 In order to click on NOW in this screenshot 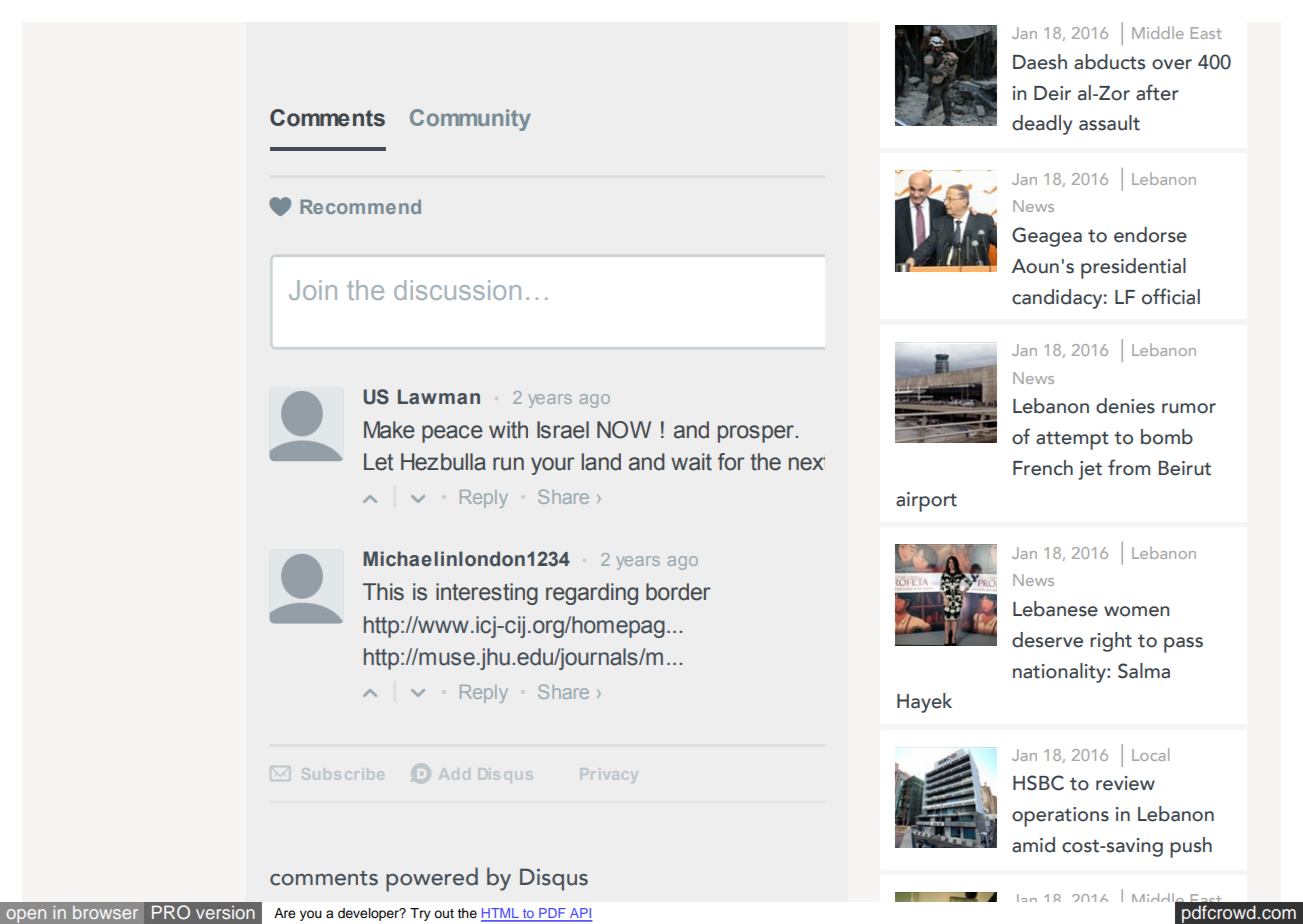, I will do `click(624, 430)`.
